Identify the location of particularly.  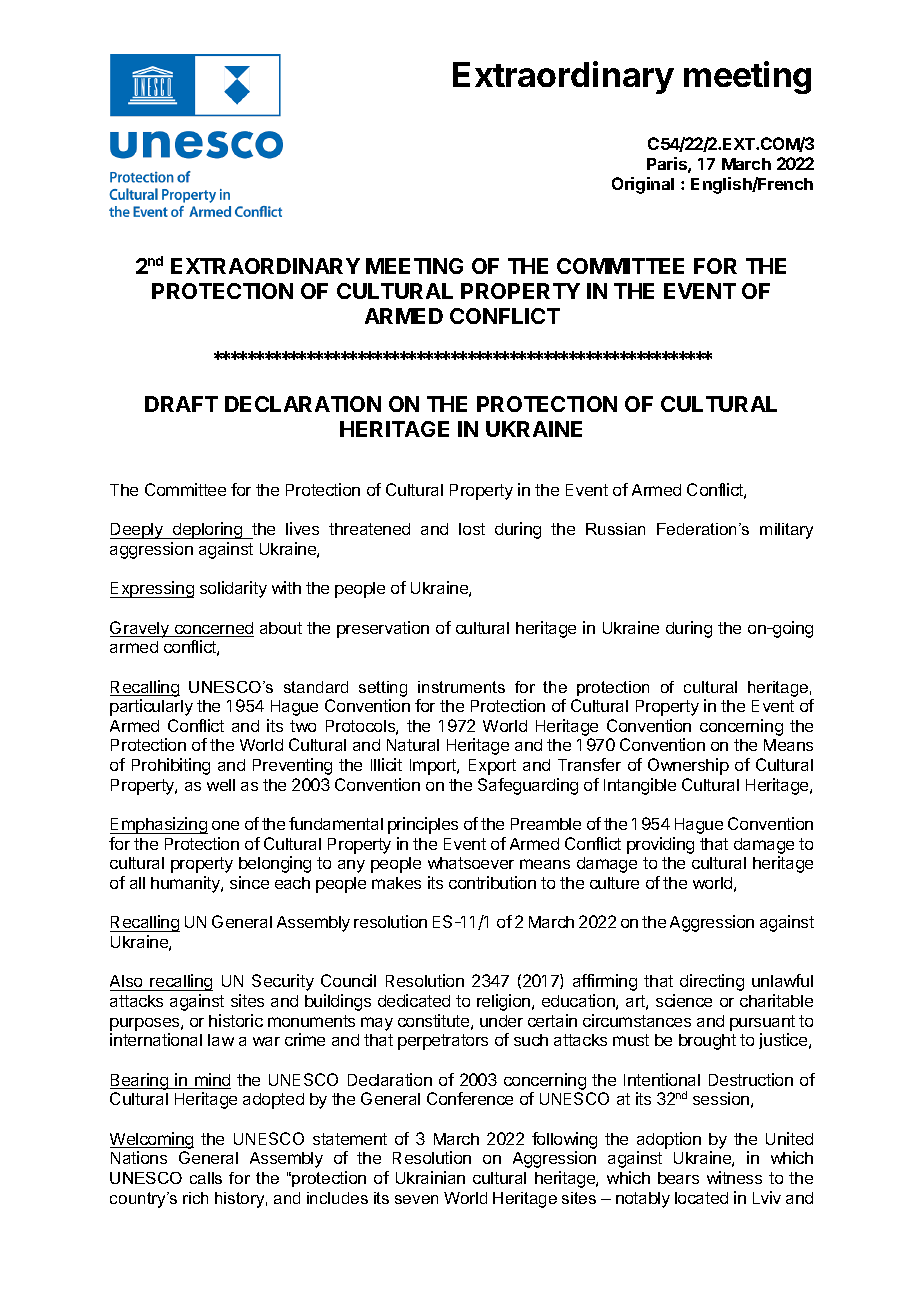
(151, 707).
